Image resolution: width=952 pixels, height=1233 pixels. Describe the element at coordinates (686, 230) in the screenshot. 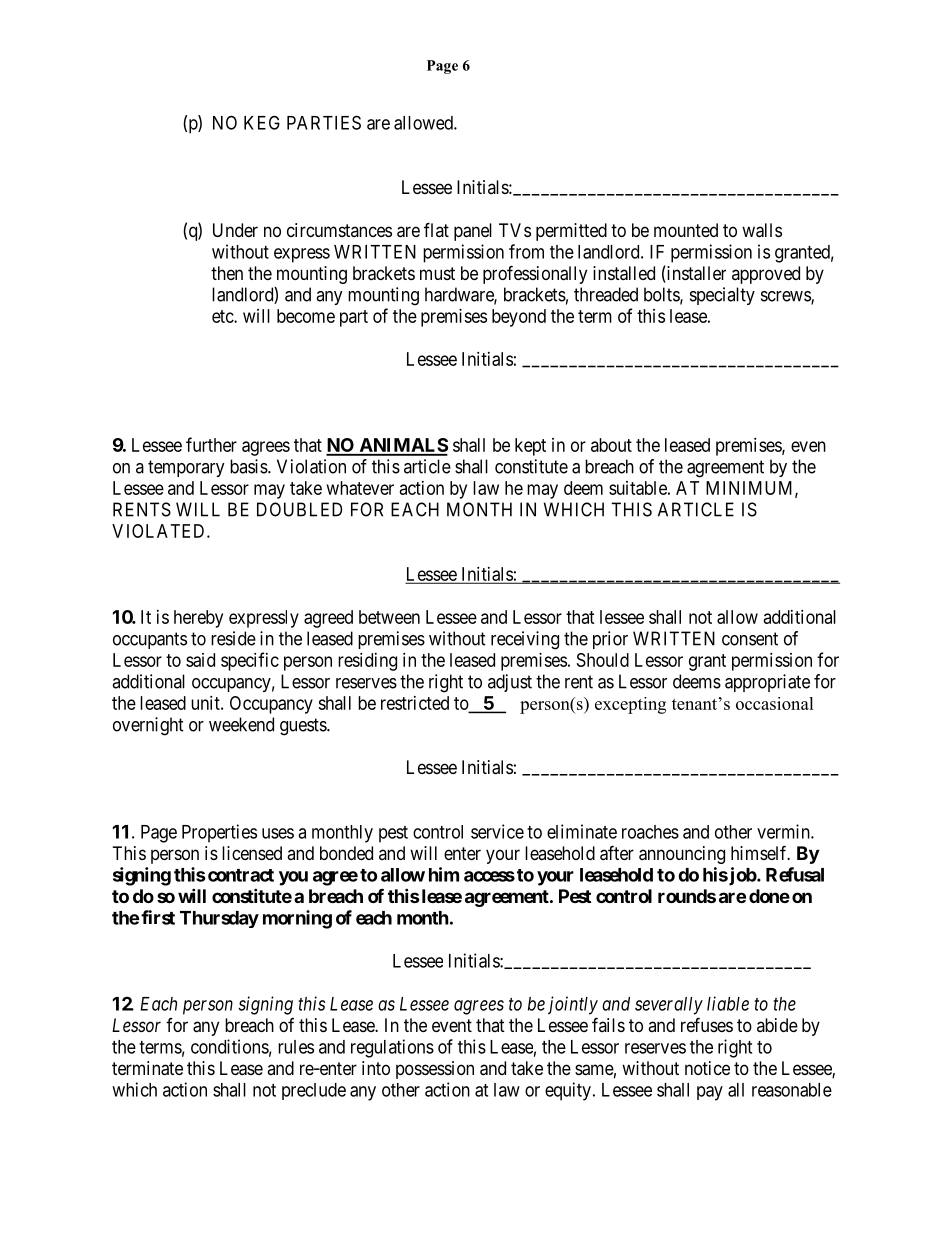

I see `mounted` at that location.
